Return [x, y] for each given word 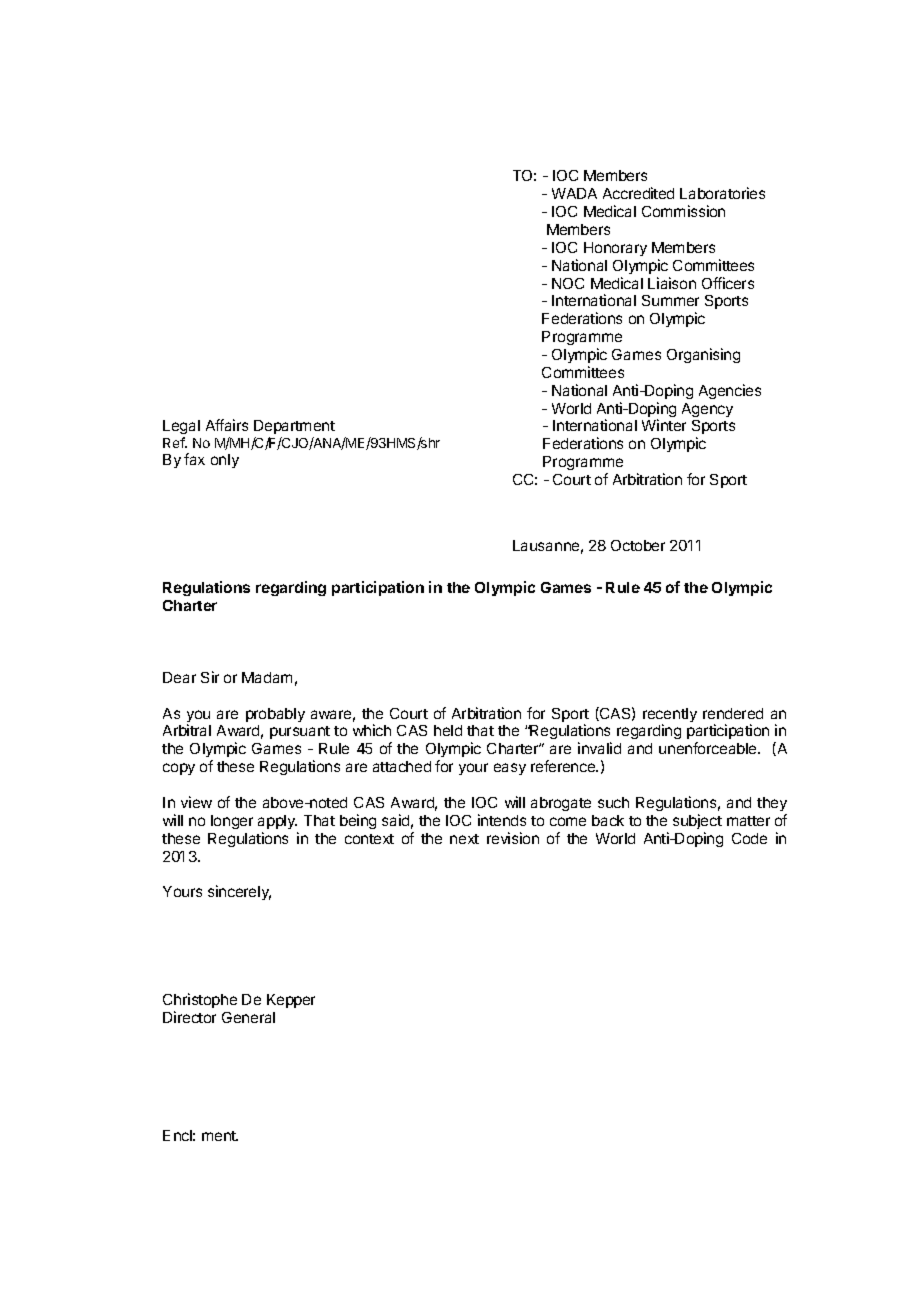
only [225, 461]
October [638, 545]
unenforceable [709, 748]
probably [275, 715]
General [248, 1017]
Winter [664, 425]
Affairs [227, 425]
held [448, 730]
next [464, 839]
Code [749, 838]
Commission [683, 211]
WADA [574, 193]
